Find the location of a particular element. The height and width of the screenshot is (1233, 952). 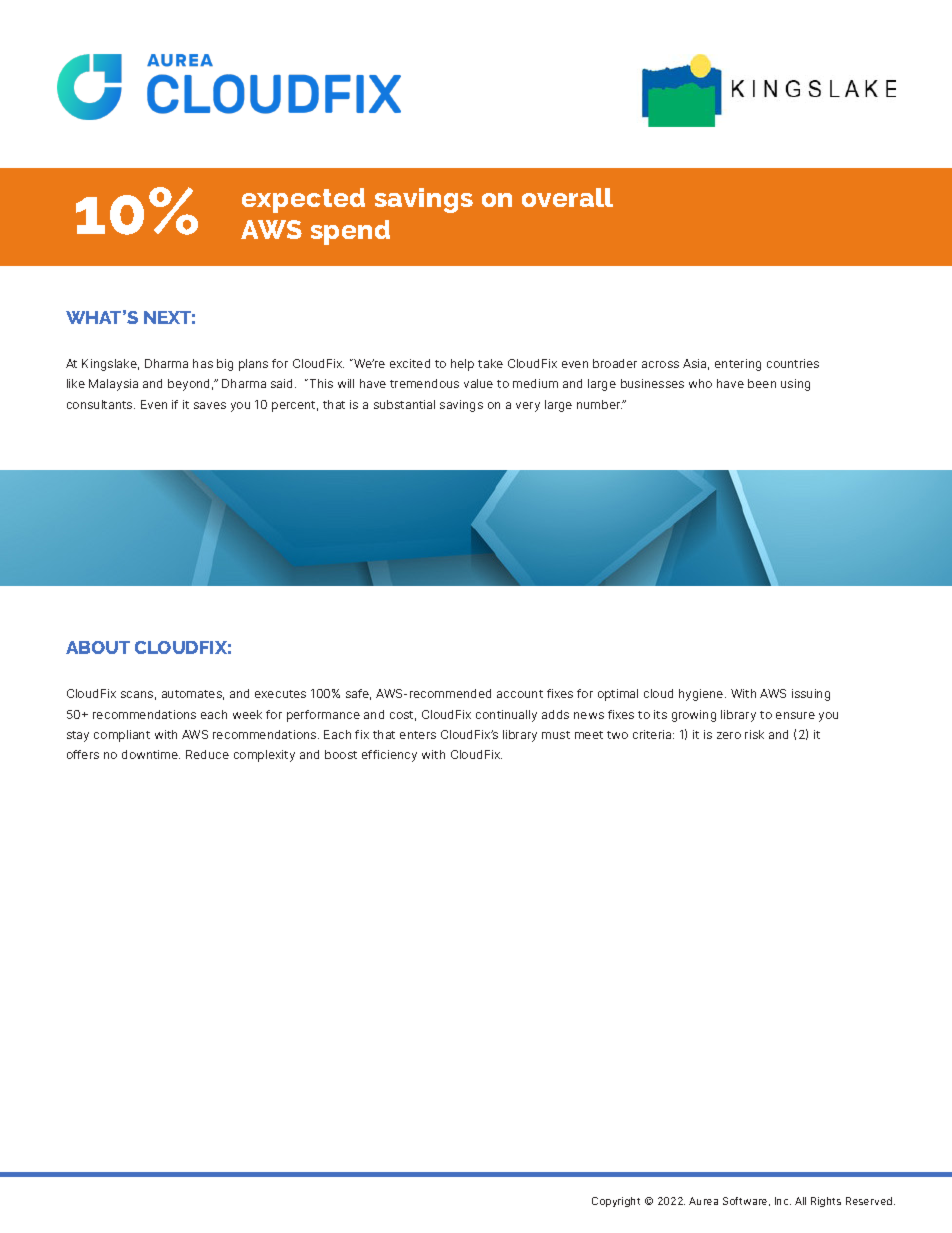

efficiency is located at coordinates (389, 756).
